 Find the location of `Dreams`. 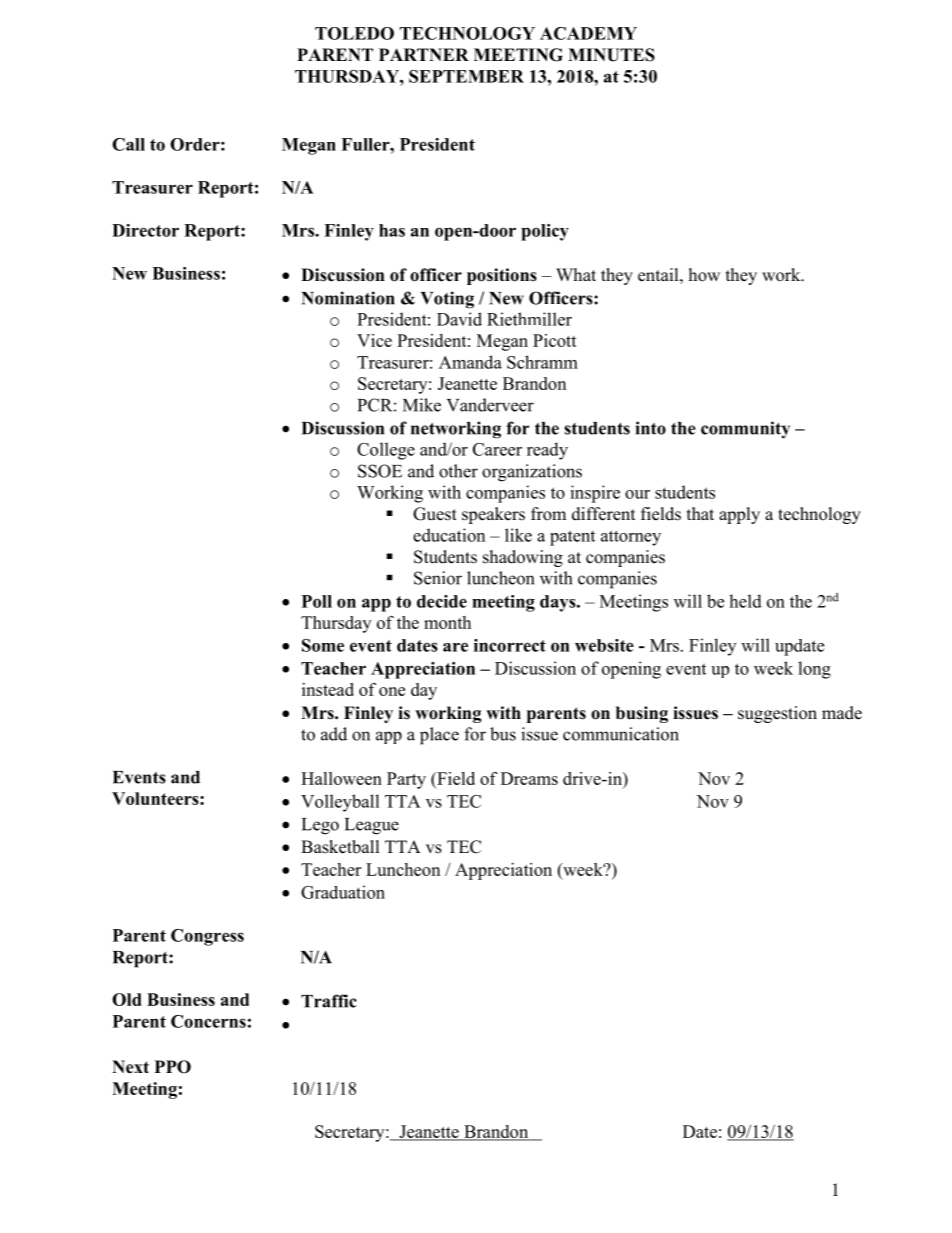

Dreams is located at coordinates (529, 778).
